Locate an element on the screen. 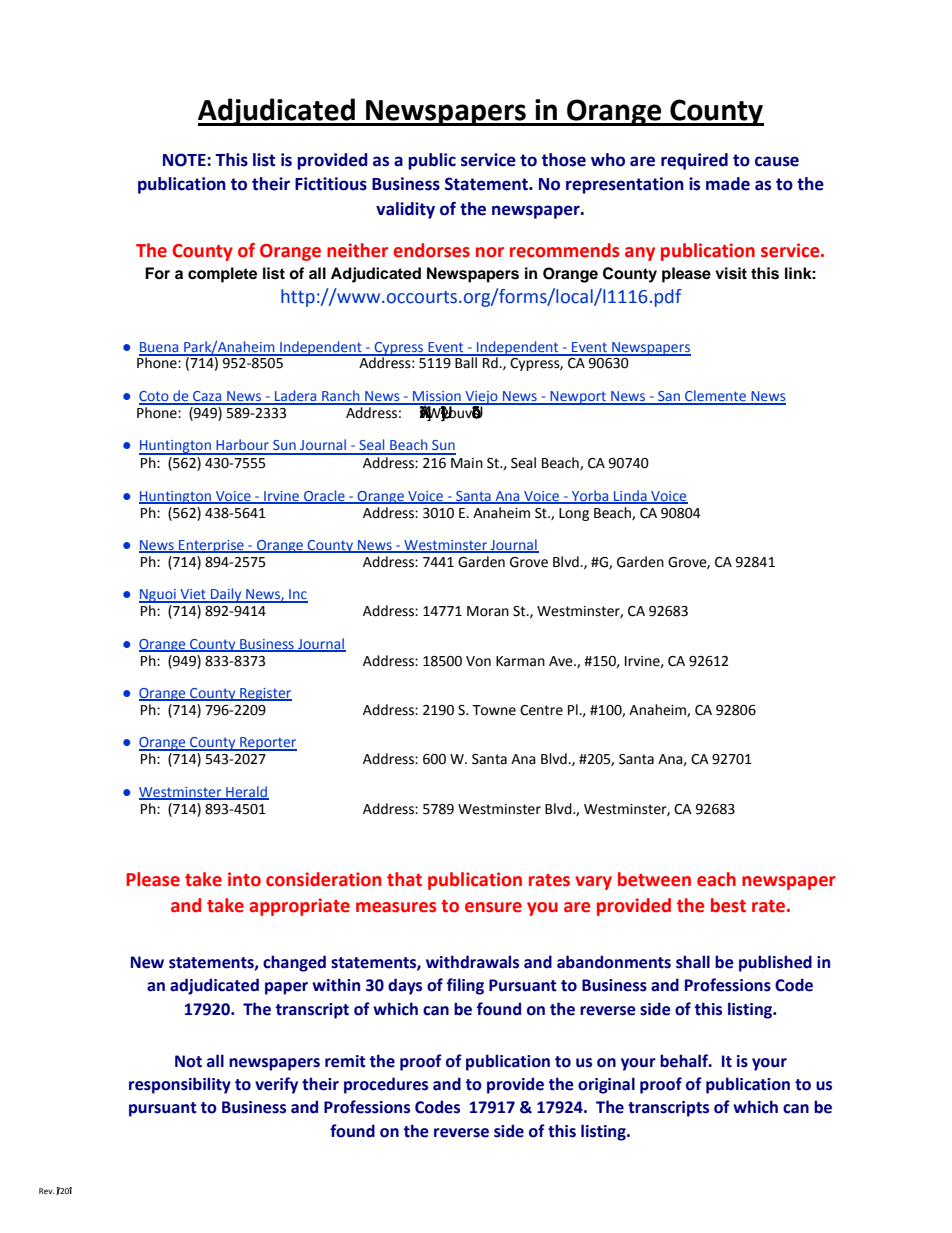  Ranch is located at coordinates (341, 397).
